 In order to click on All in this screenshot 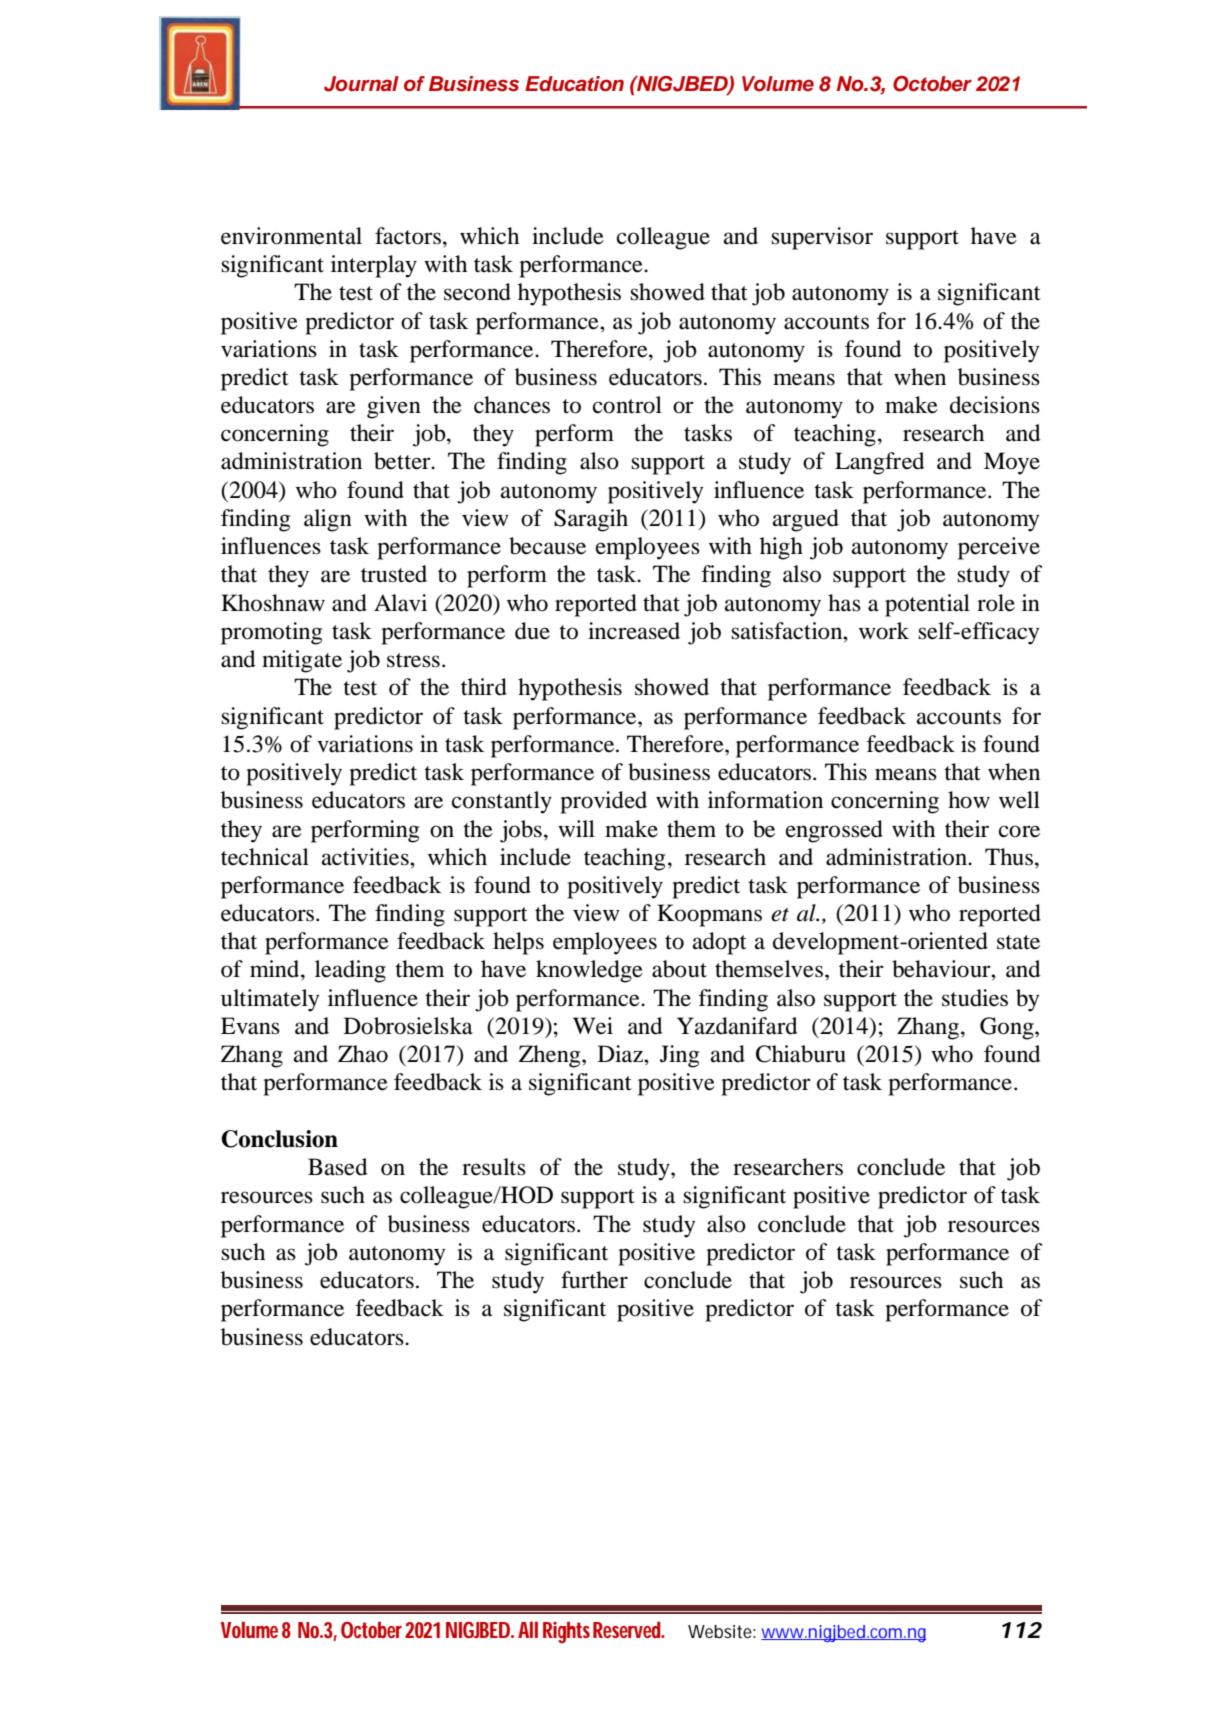, I will do `click(528, 1629)`.
